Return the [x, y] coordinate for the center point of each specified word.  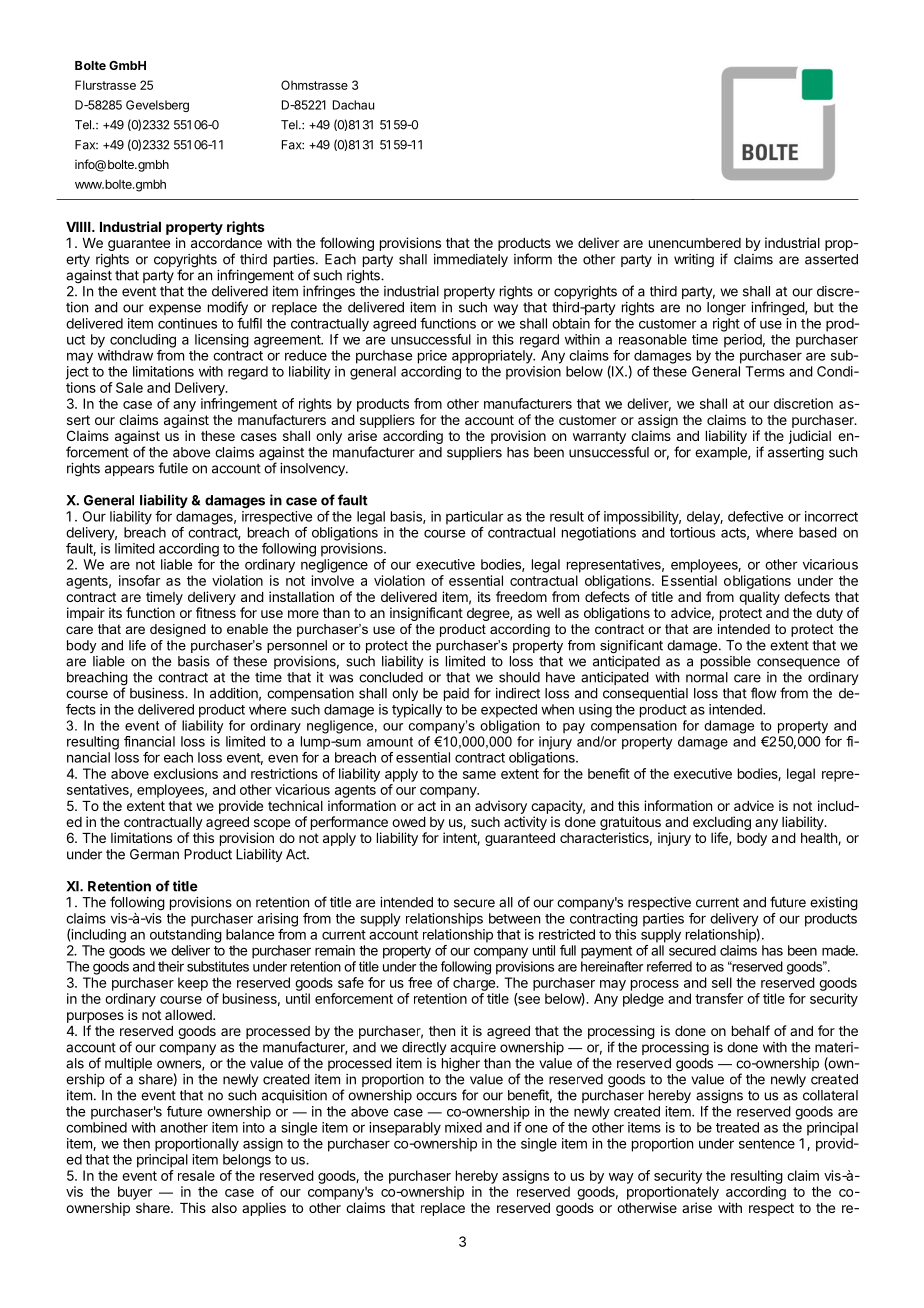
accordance [226, 243]
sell [722, 982]
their [171, 966]
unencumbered [695, 243]
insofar [139, 580]
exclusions [186, 773]
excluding [722, 823]
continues [187, 323]
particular [474, 518]
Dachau [353, 105]
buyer [135, 1193]
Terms [765, 371]
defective [755, 516]
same [479, 775]
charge [475, 984]
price [432, 357]
